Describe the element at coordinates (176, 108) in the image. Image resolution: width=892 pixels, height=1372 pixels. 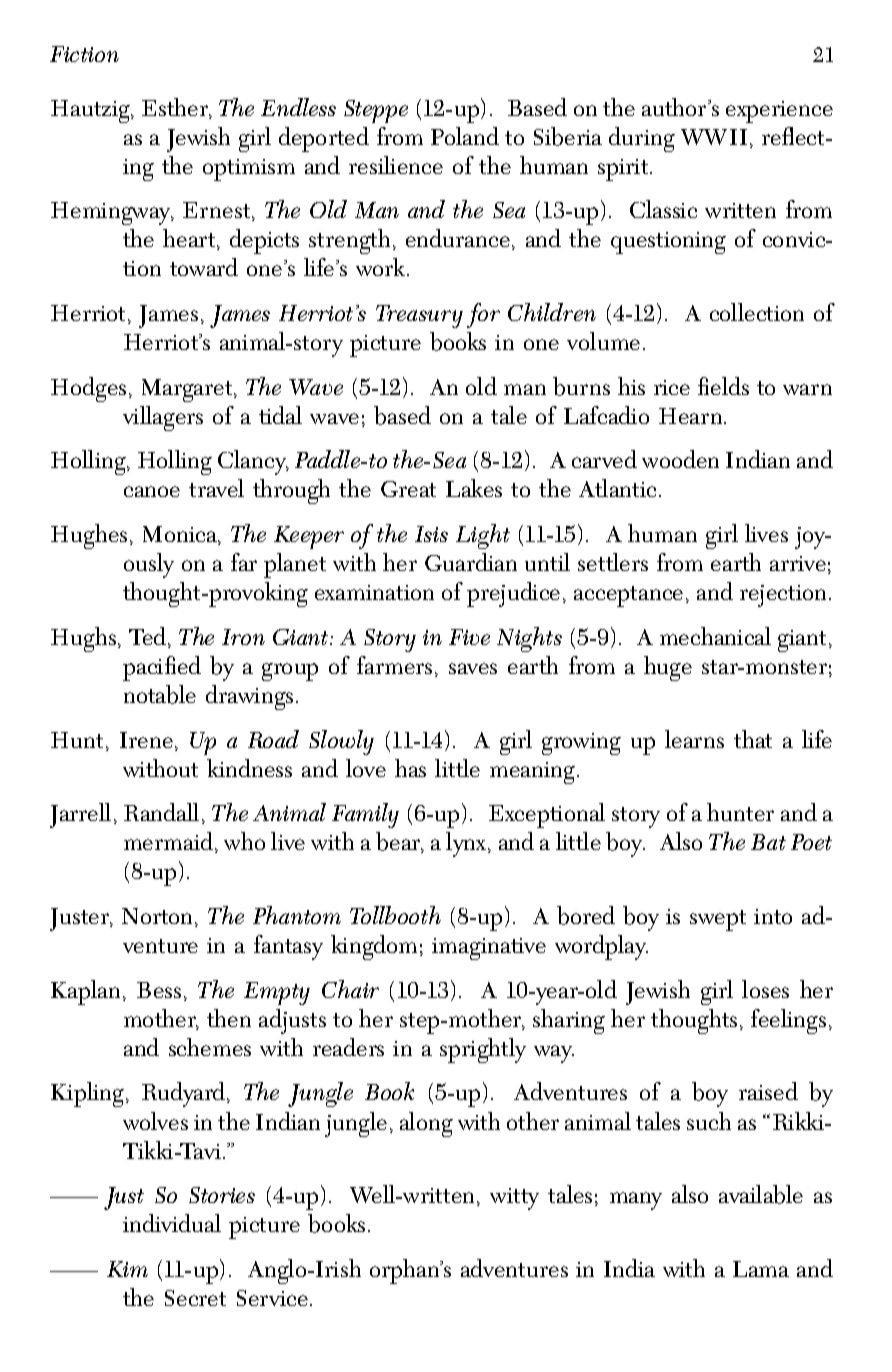
I see `Esther` at that location.
